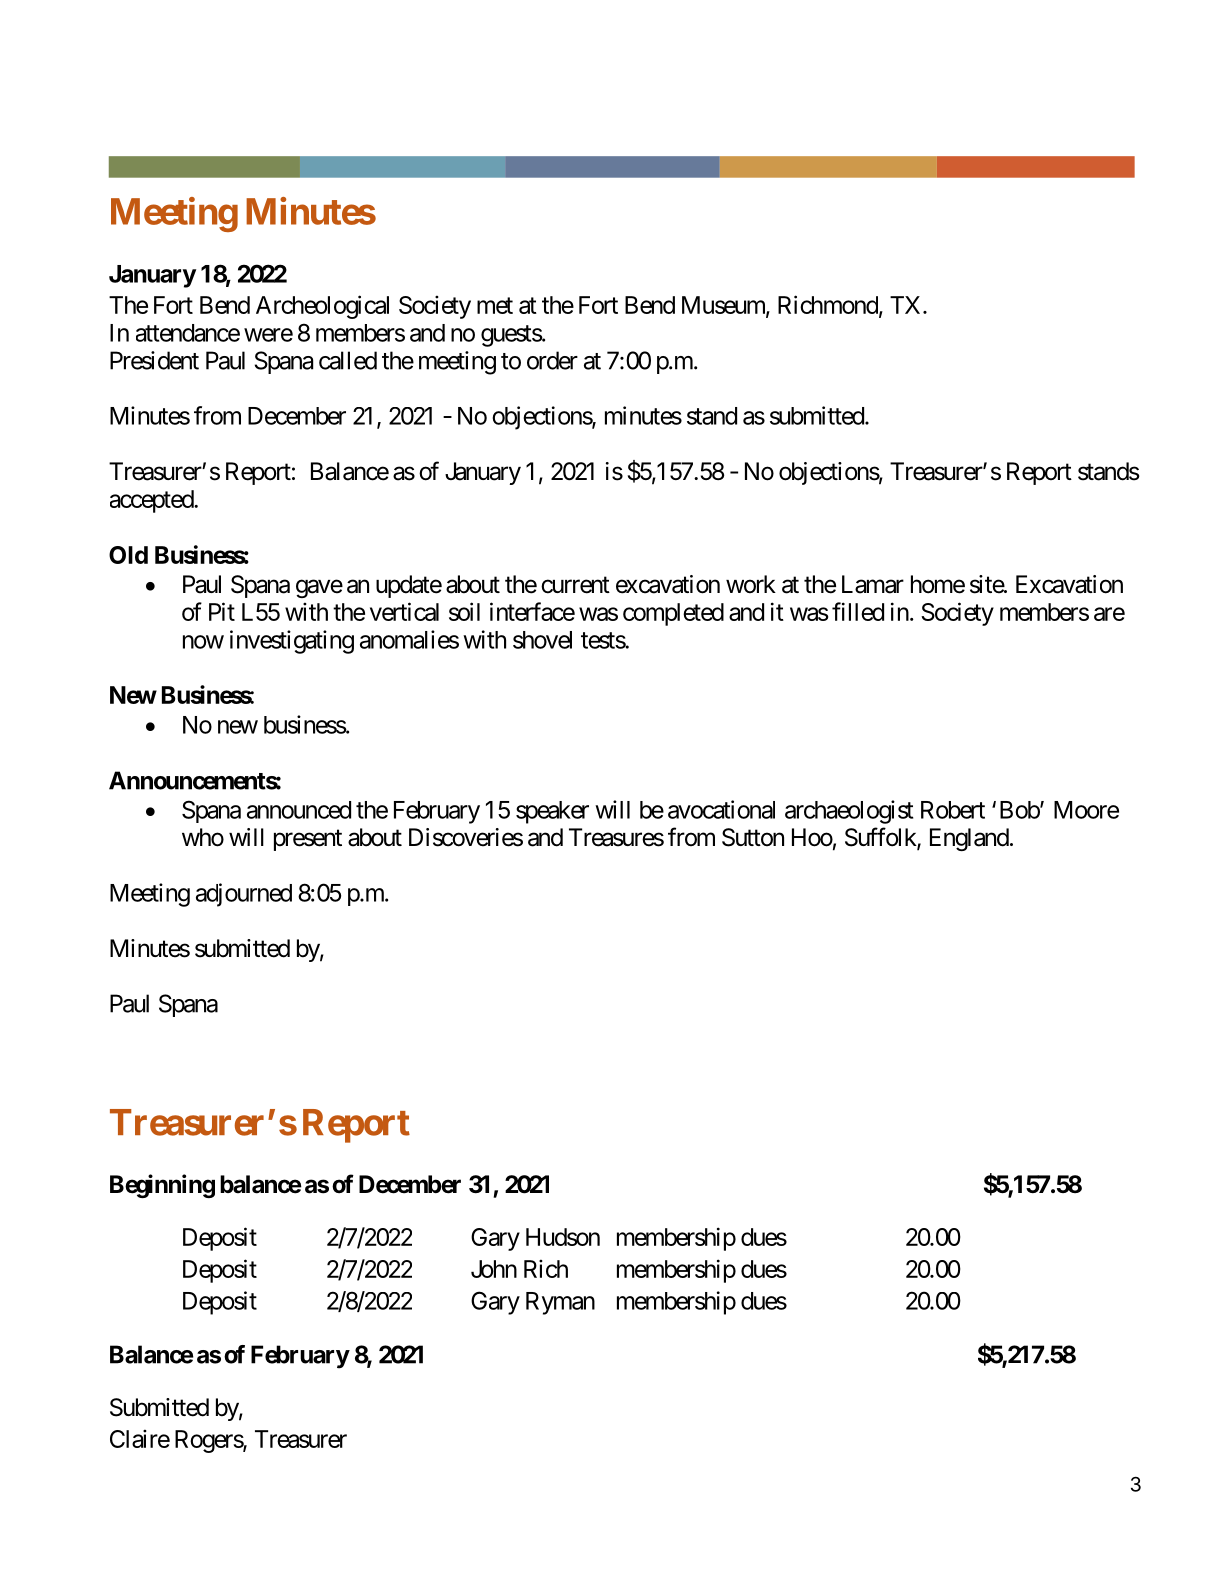  What do you see at coordinates (494, 1269) in the page?
I see `John` at bounding box center [494, 1269].
